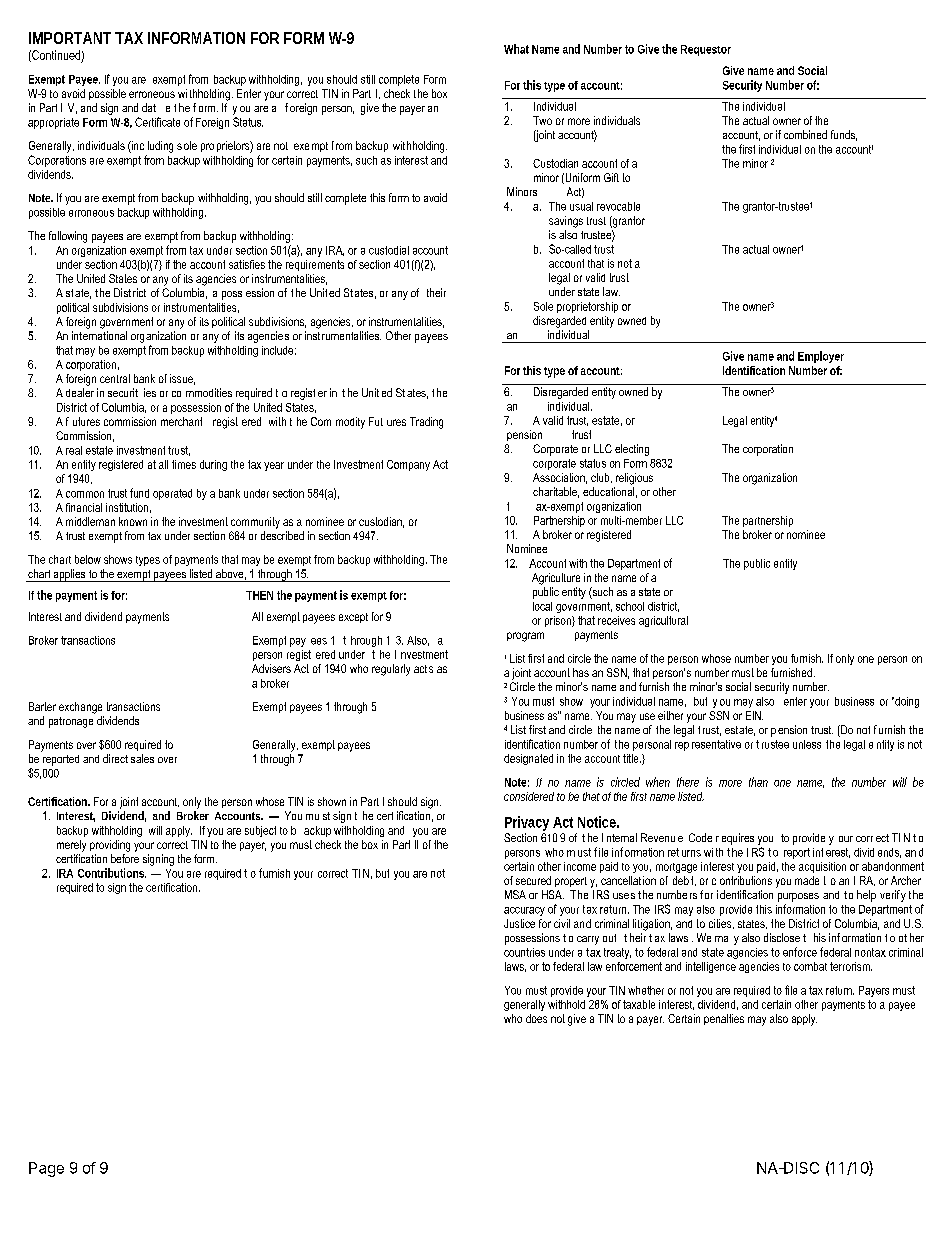 The height and width of the screenshot is (1233, 952). Describe the element at coordinates (821, 357) in the screenshot. I see `Employer` at that location.
